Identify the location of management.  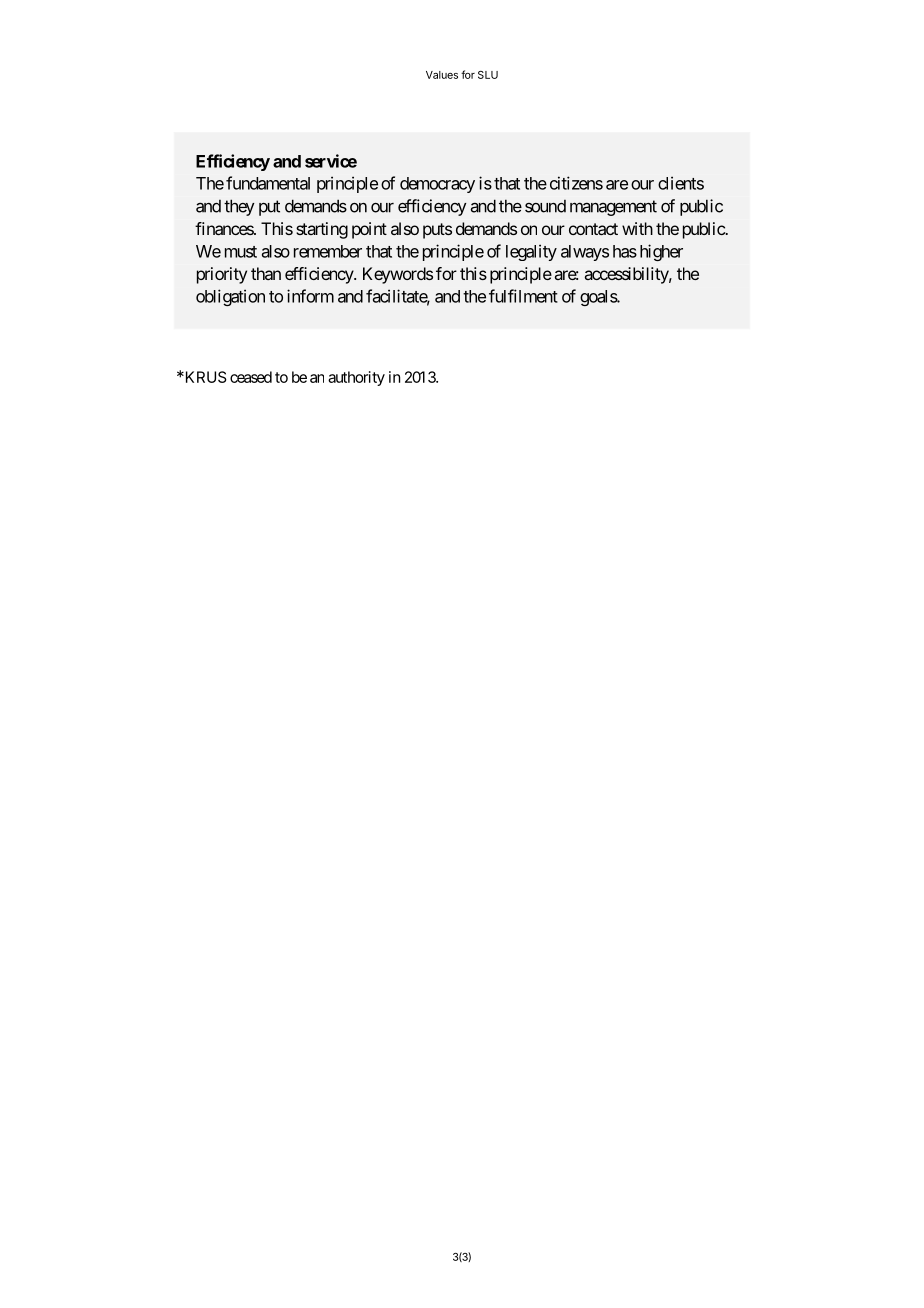
(613, 208).
